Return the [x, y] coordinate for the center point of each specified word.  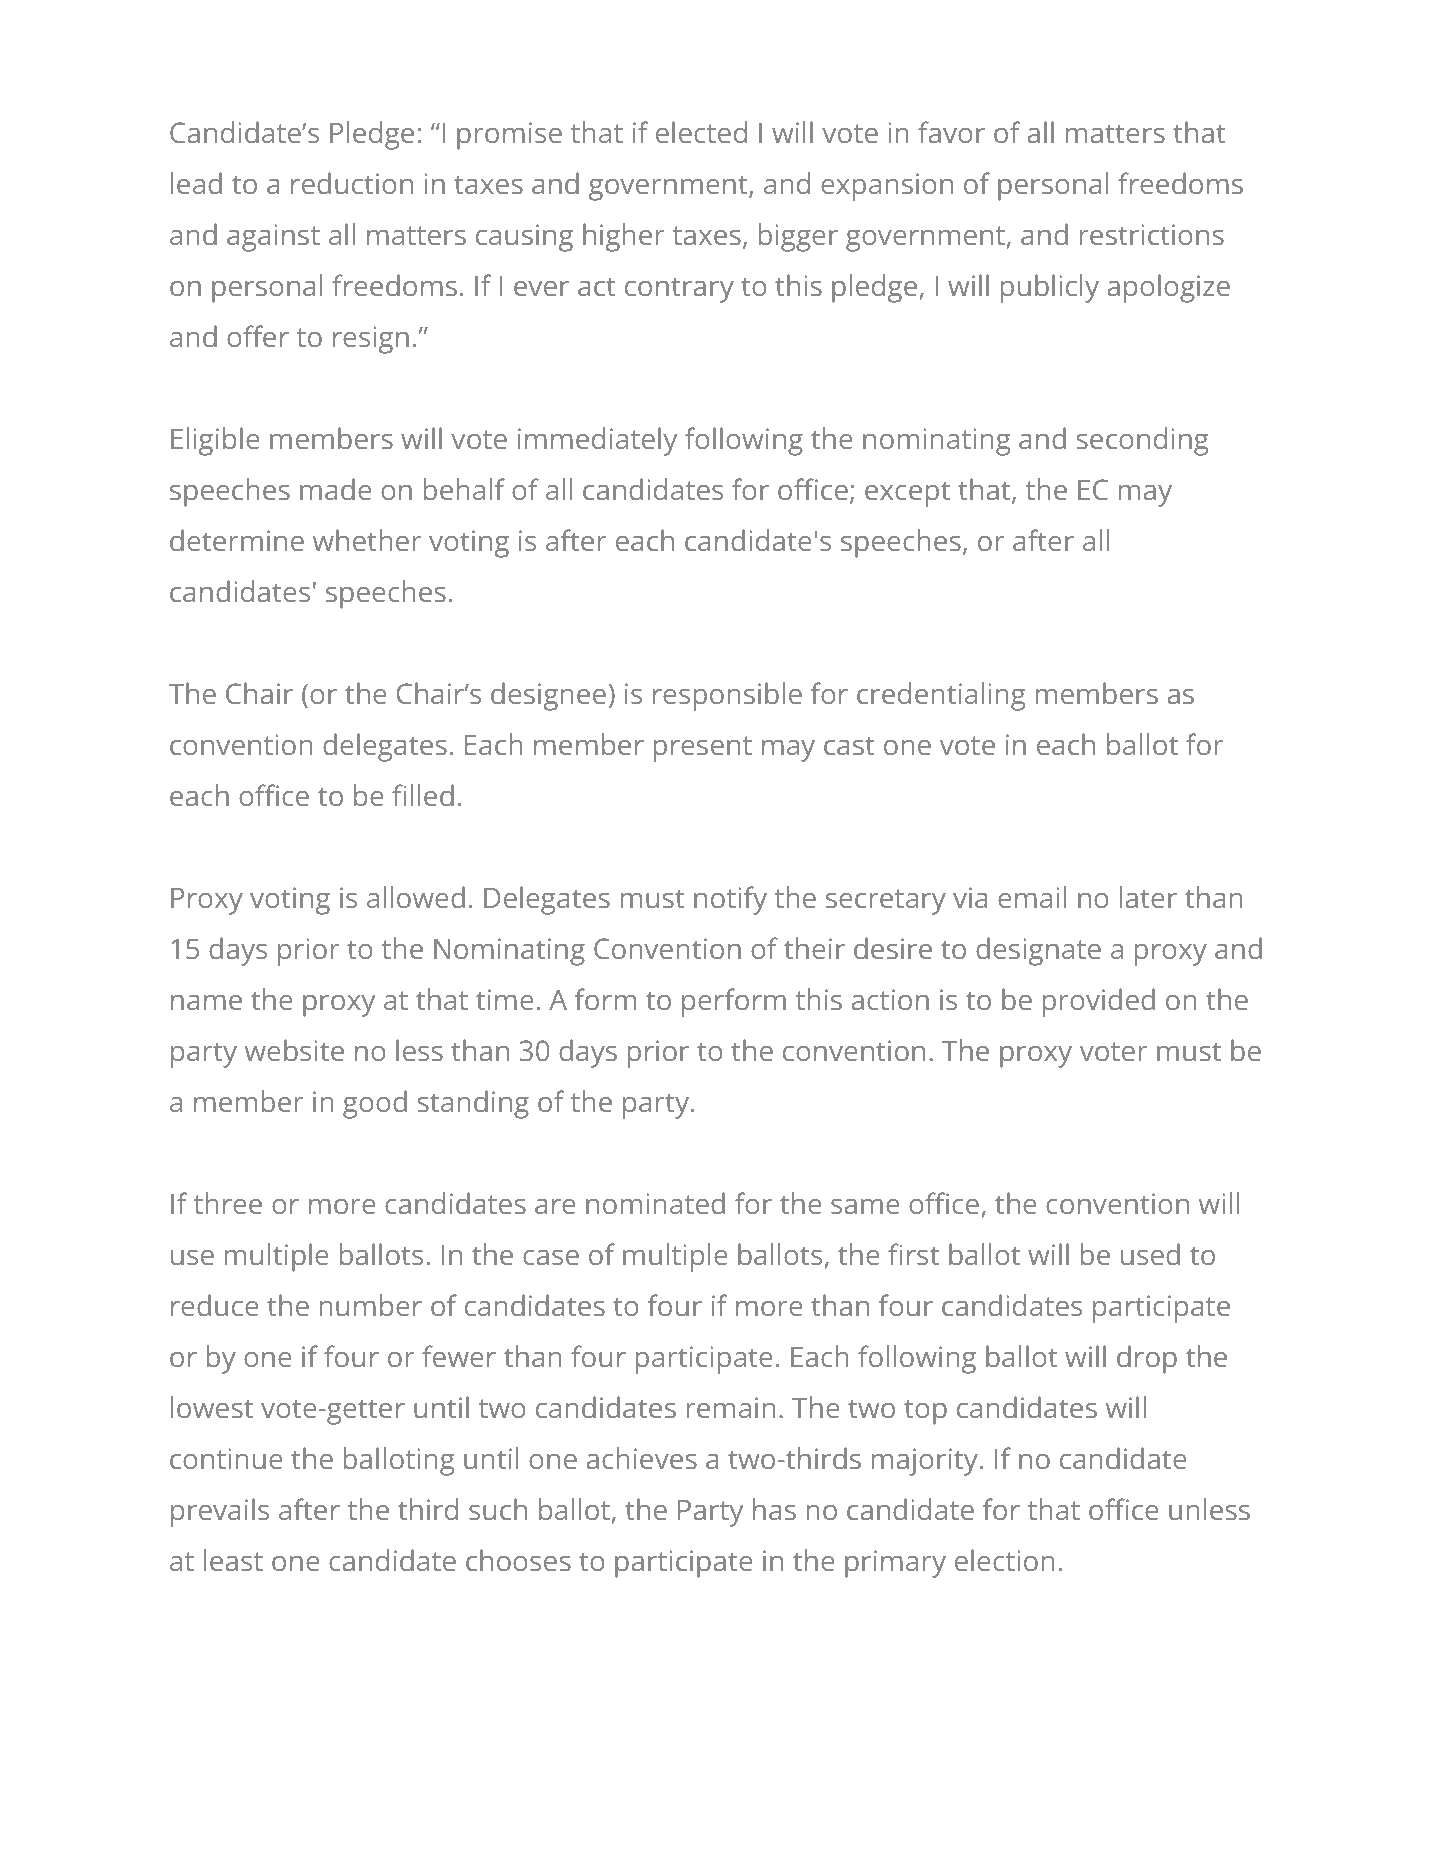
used [1150, 1254]
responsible [727, 696]
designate [1038, 951]
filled [423, 795]
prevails [220, 1512]
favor [951, 132]
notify [730, 900]
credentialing [941, 696]
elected [701, 132]
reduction [352, 183]
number [371, 1305]
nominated [655, 1203]
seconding [1143, 441]
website [294, 1050]
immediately [597, 441]
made [335, 489]
